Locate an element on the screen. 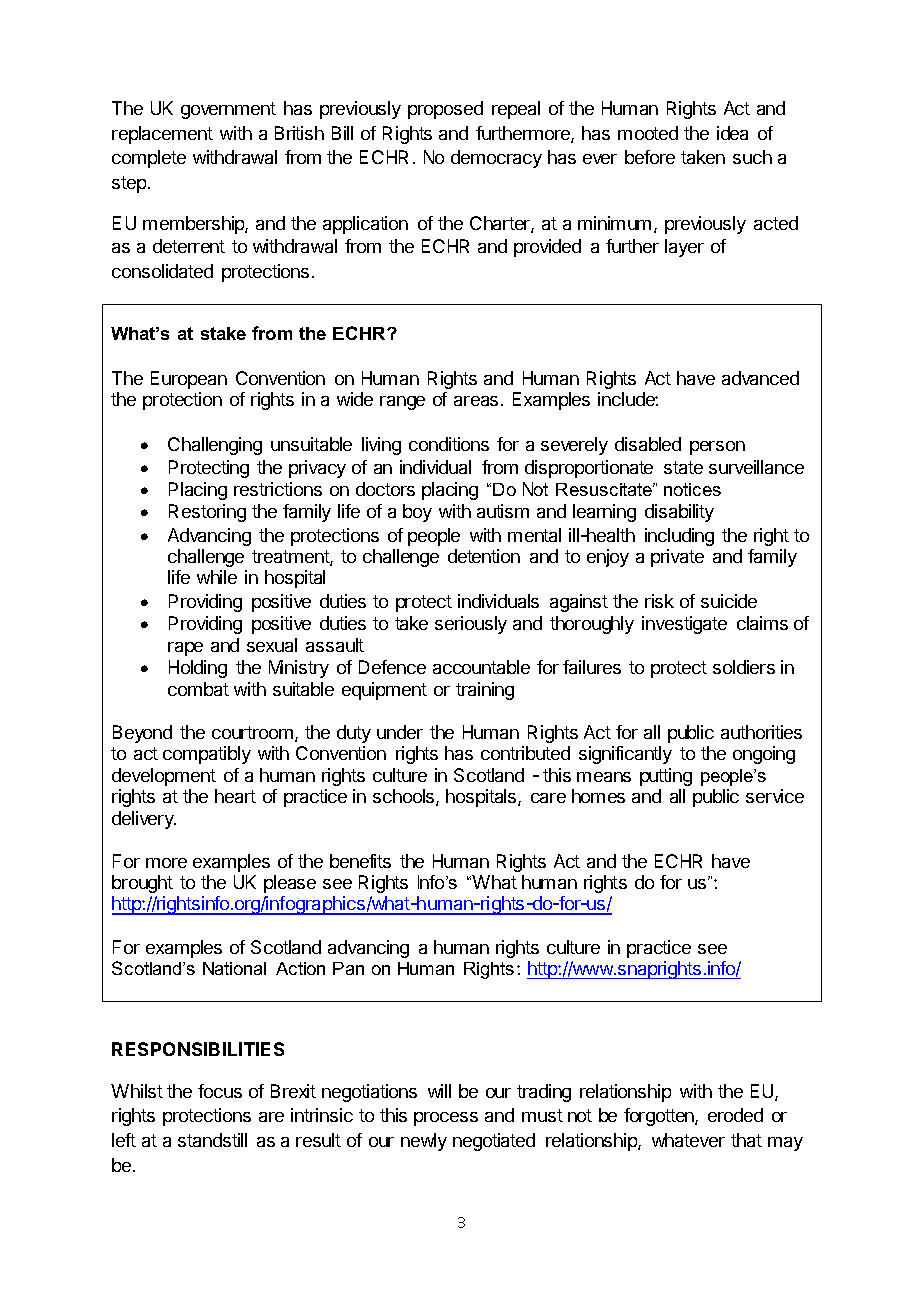 This screenshot has height=1308, width=924. brought is located at coordinates (142, 884).
